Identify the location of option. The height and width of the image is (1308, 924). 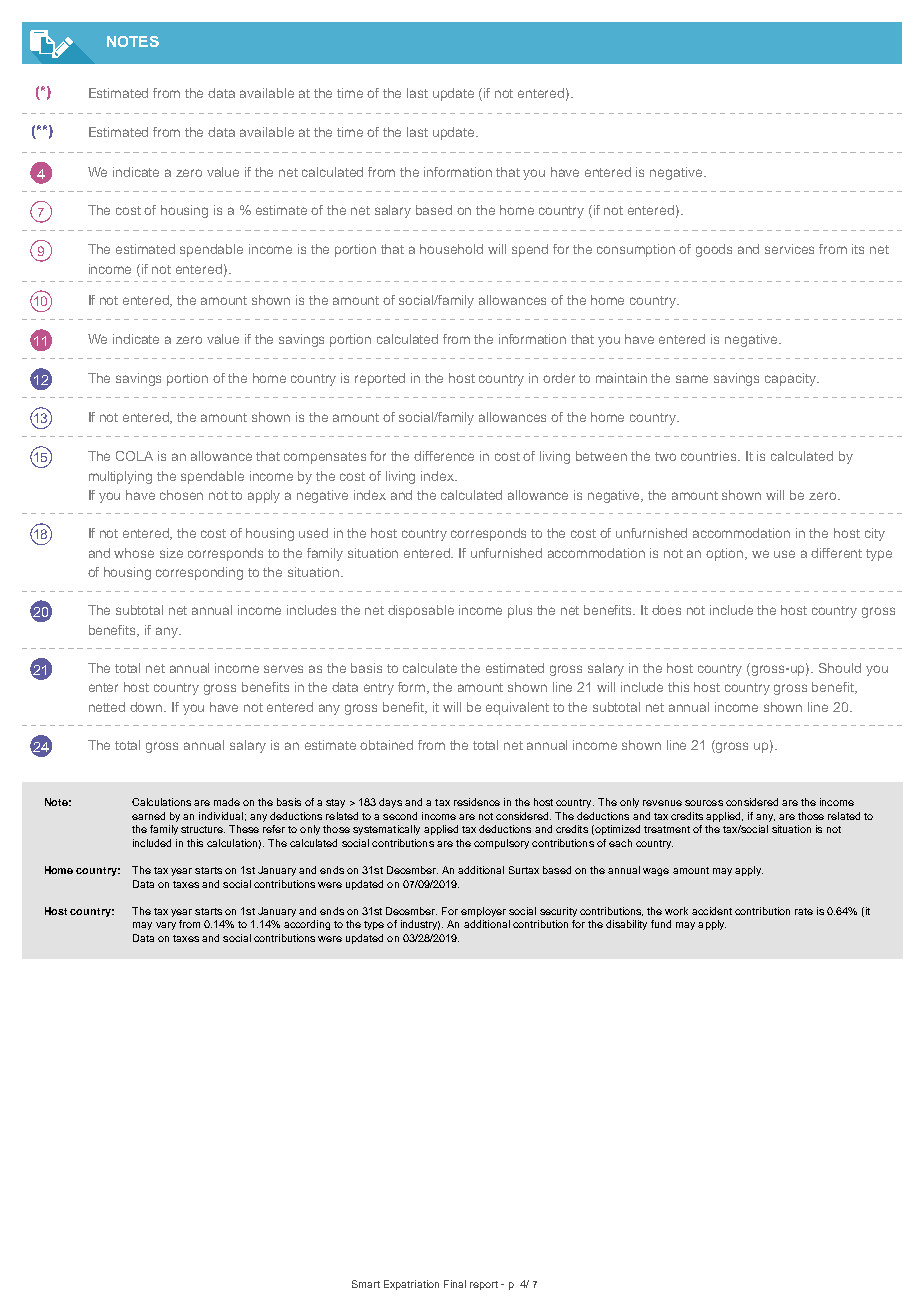
(726, 554).
